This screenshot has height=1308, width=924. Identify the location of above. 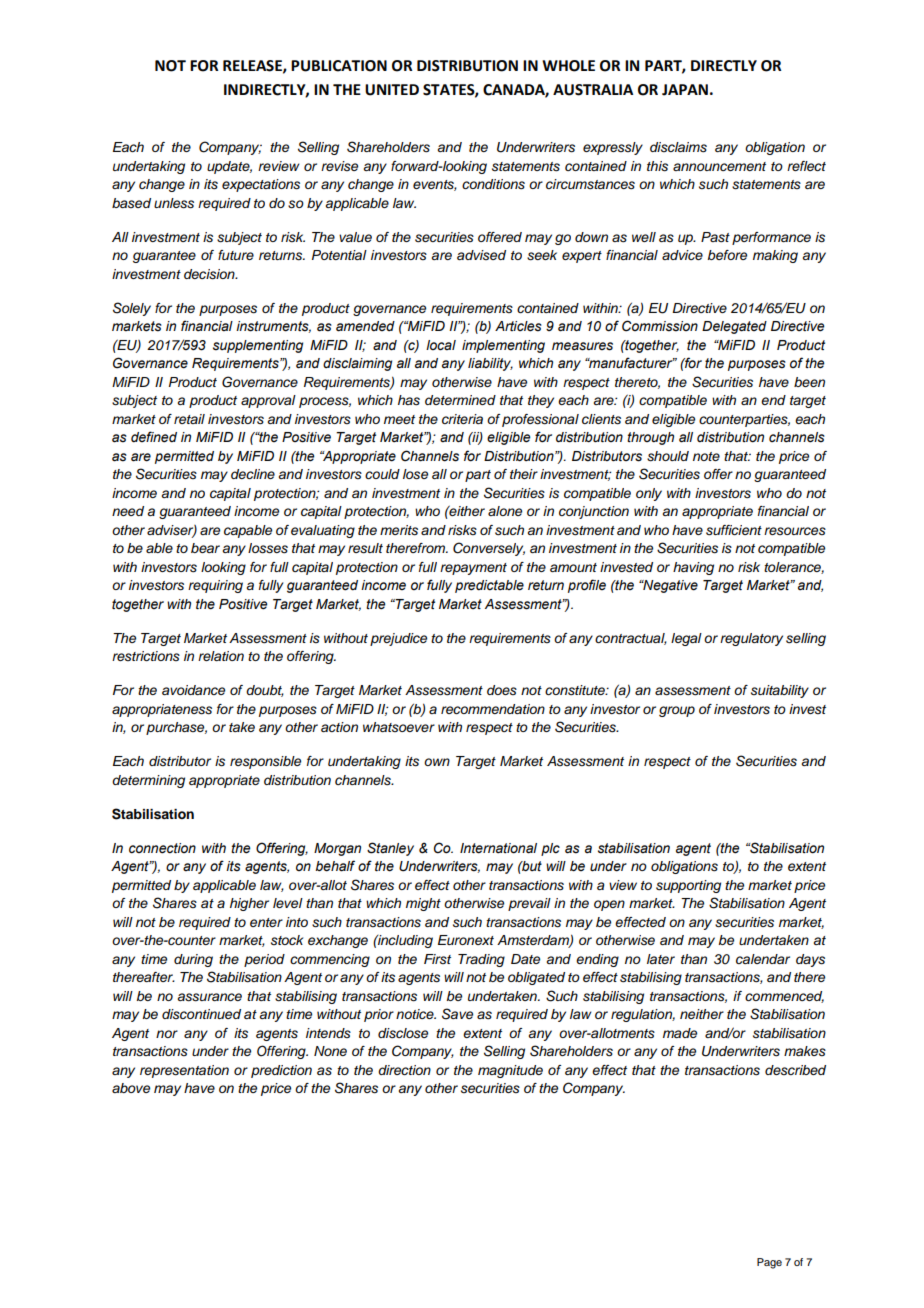
(131, 1088).
